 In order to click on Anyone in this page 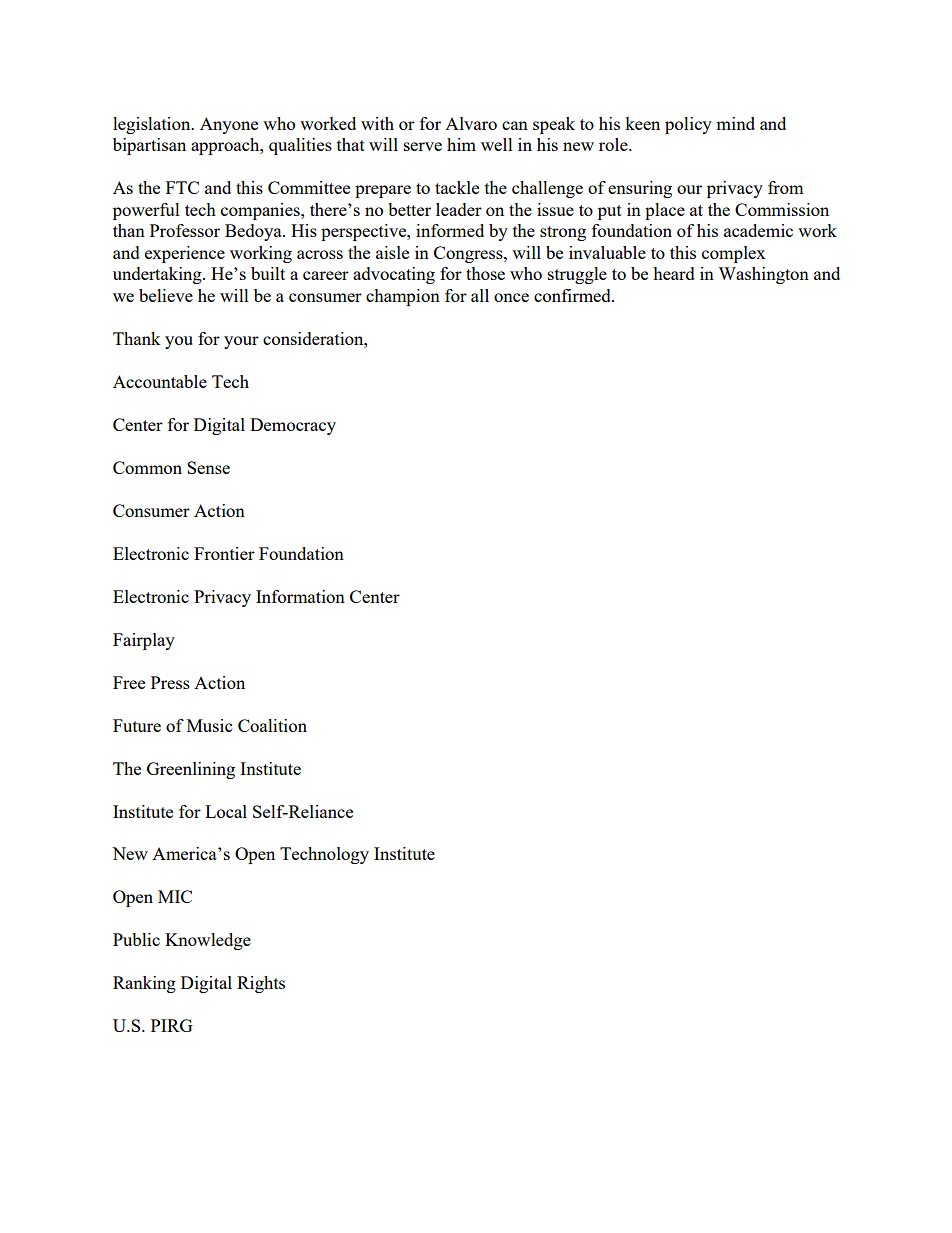, I will do `click(229, 125)`.
